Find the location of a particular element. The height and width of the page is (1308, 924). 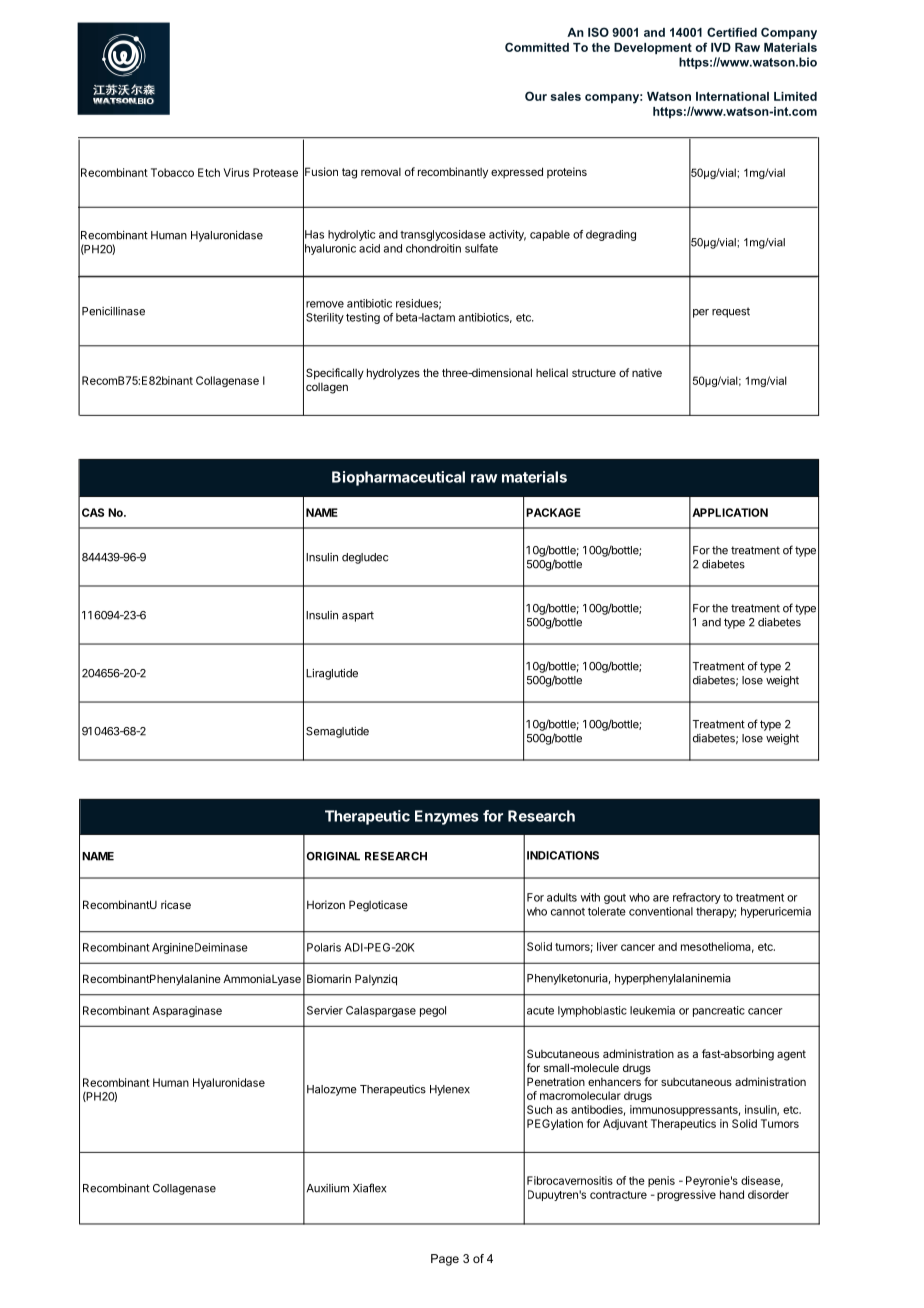

International is located at coordinates (732, 96).
